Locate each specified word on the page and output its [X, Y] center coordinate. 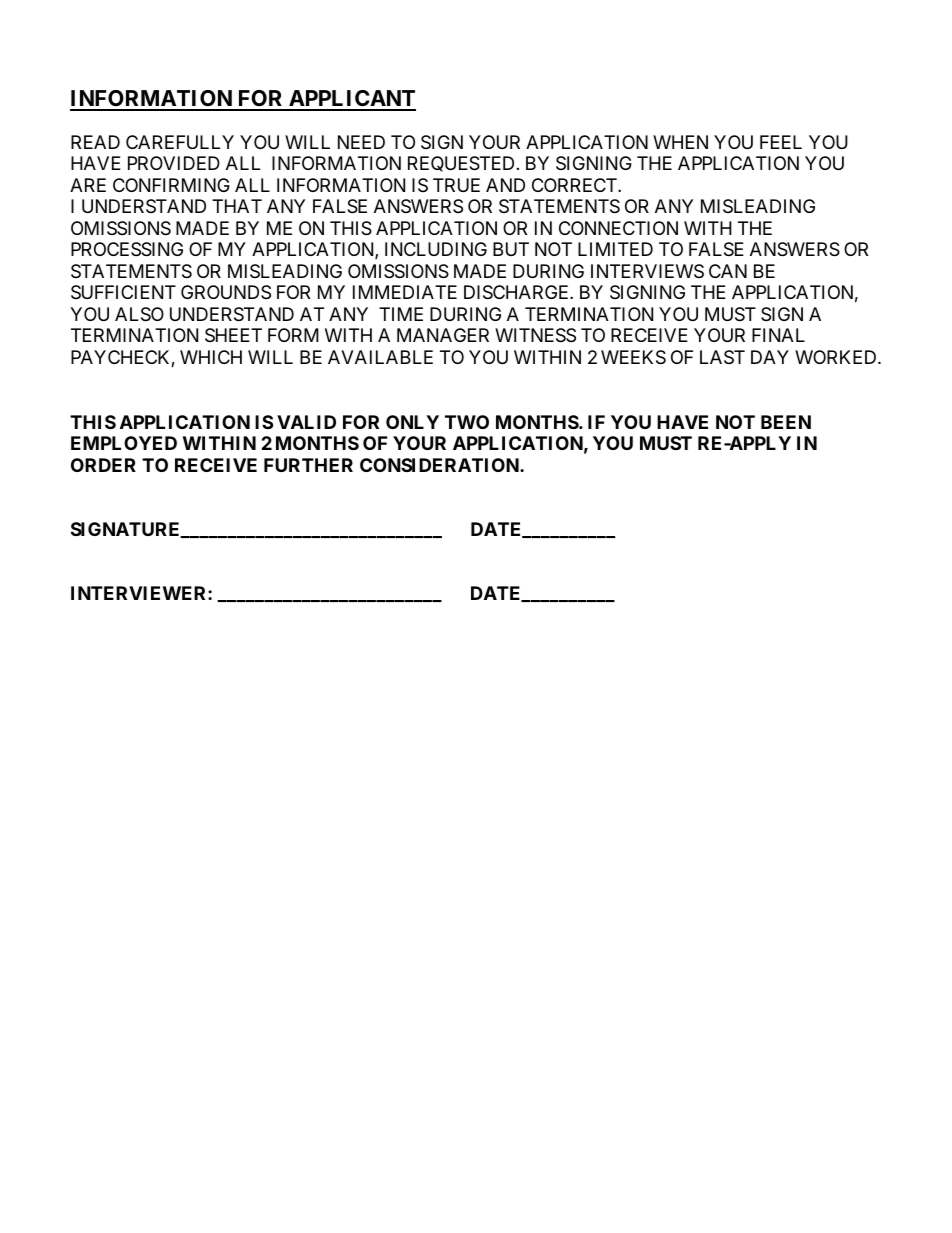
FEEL [781, 142]
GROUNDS [226, 292]
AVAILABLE [380, 357]
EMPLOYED [124, 443]
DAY [770, 357]
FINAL [778, 335]
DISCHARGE [517, 292]
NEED [361, 142]
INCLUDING [436, 249]
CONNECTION [618, 228]
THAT [237, 206]
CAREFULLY [180, 142]
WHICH [211, 357]
